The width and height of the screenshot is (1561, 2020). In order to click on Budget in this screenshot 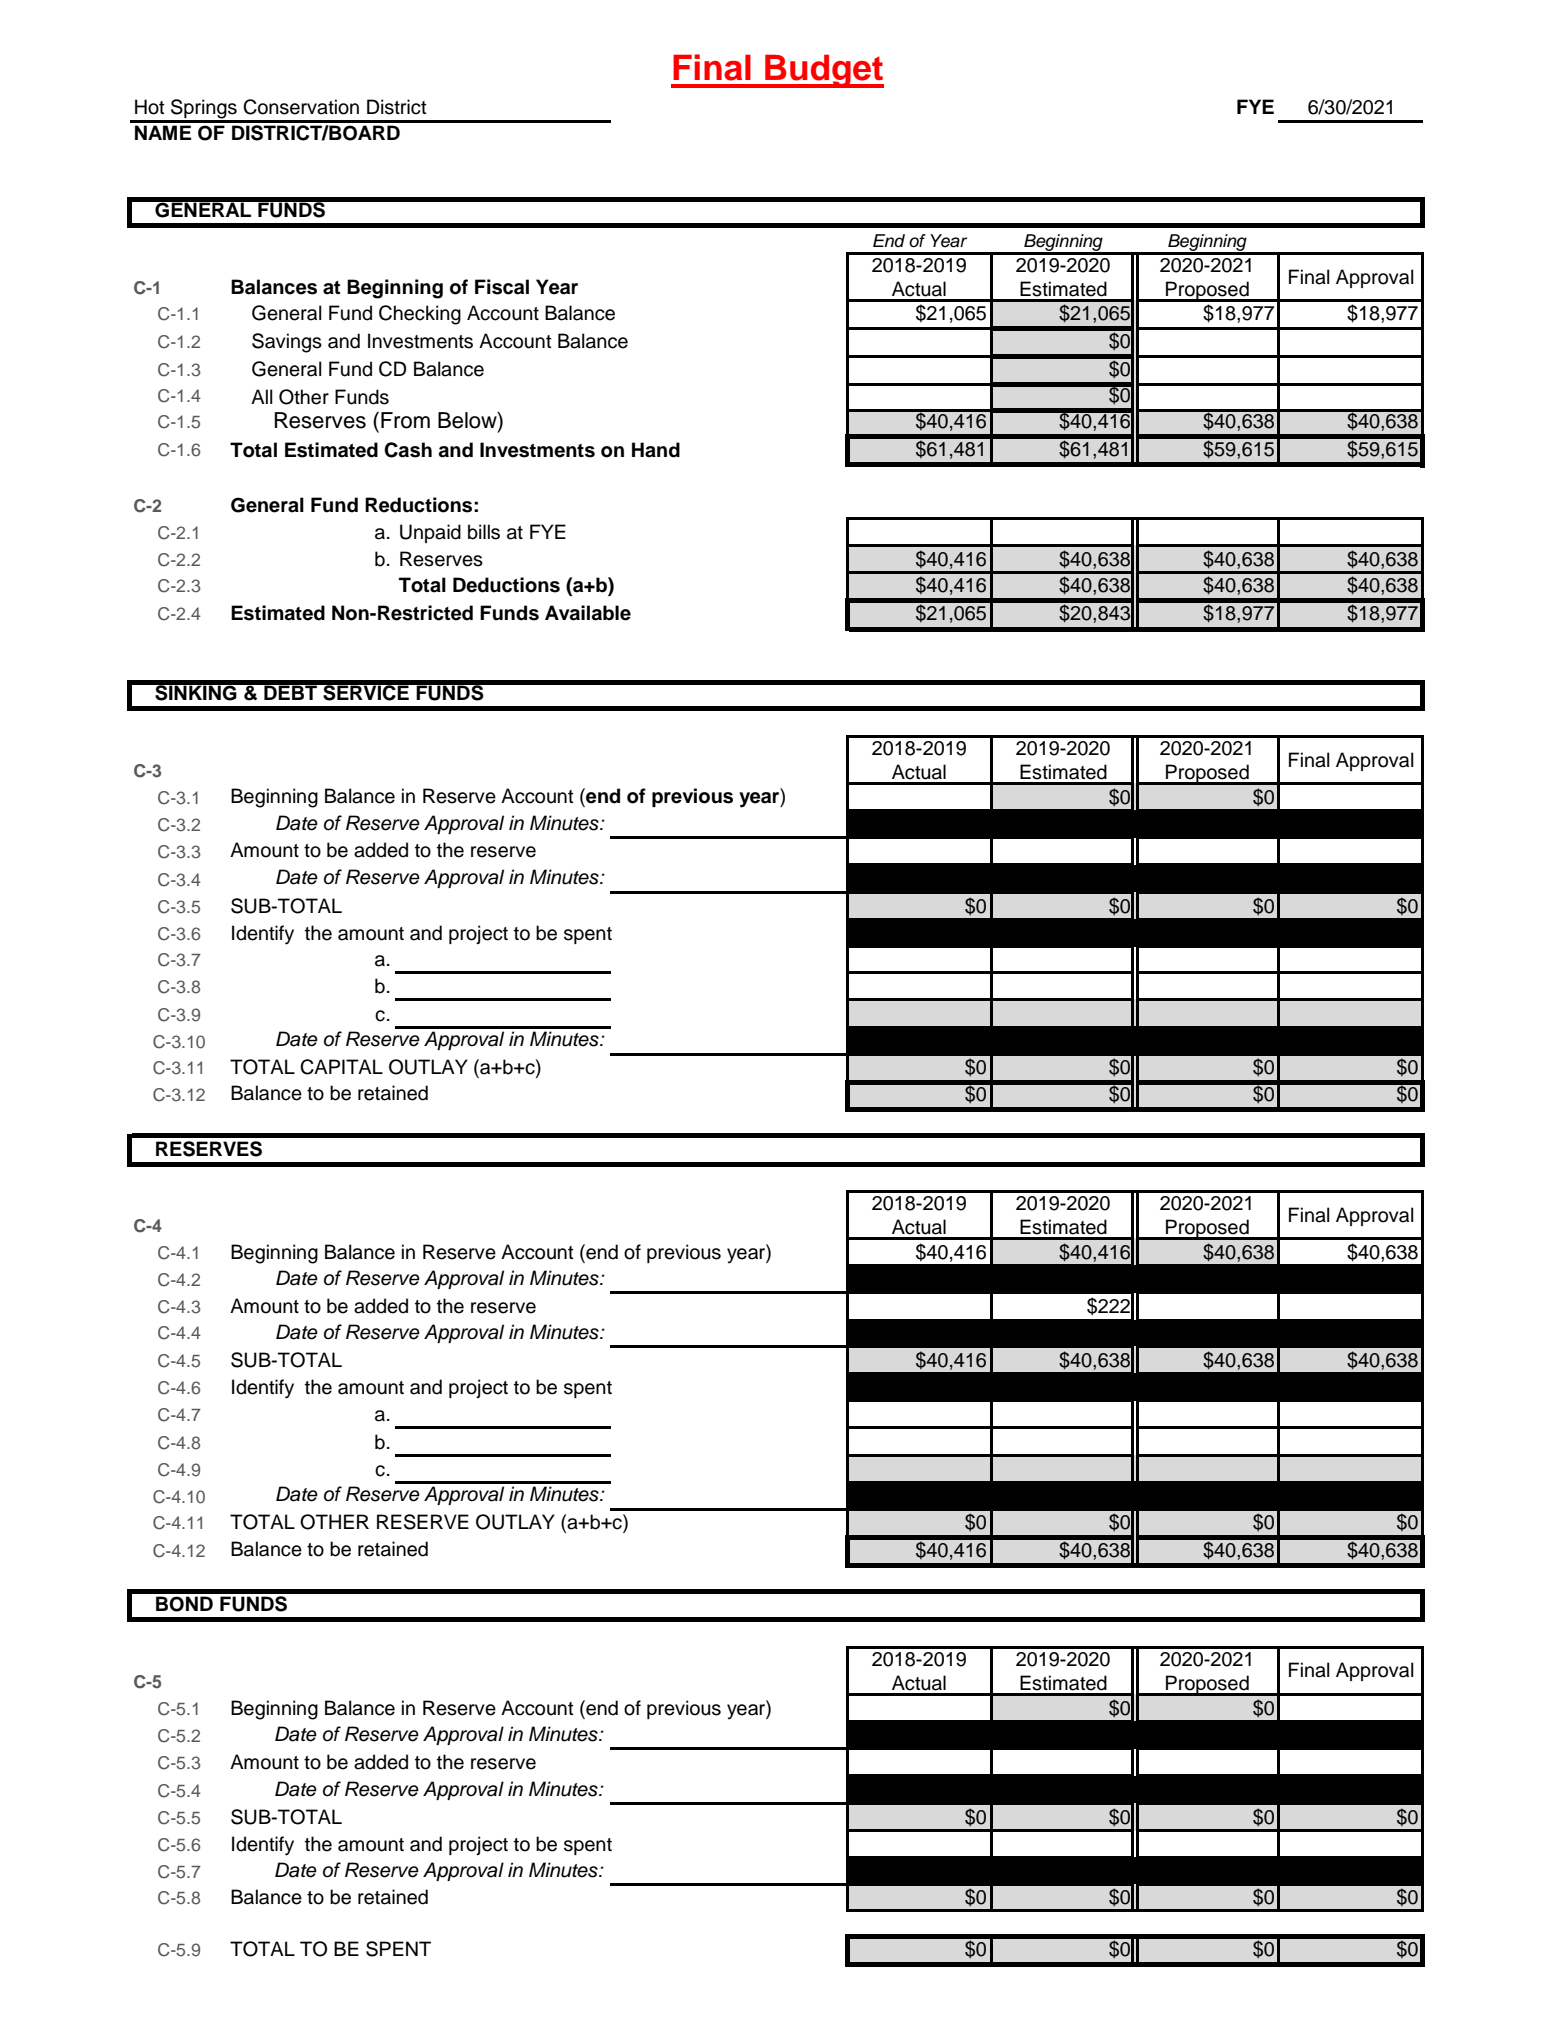, I will do `click(823, 71)`.
